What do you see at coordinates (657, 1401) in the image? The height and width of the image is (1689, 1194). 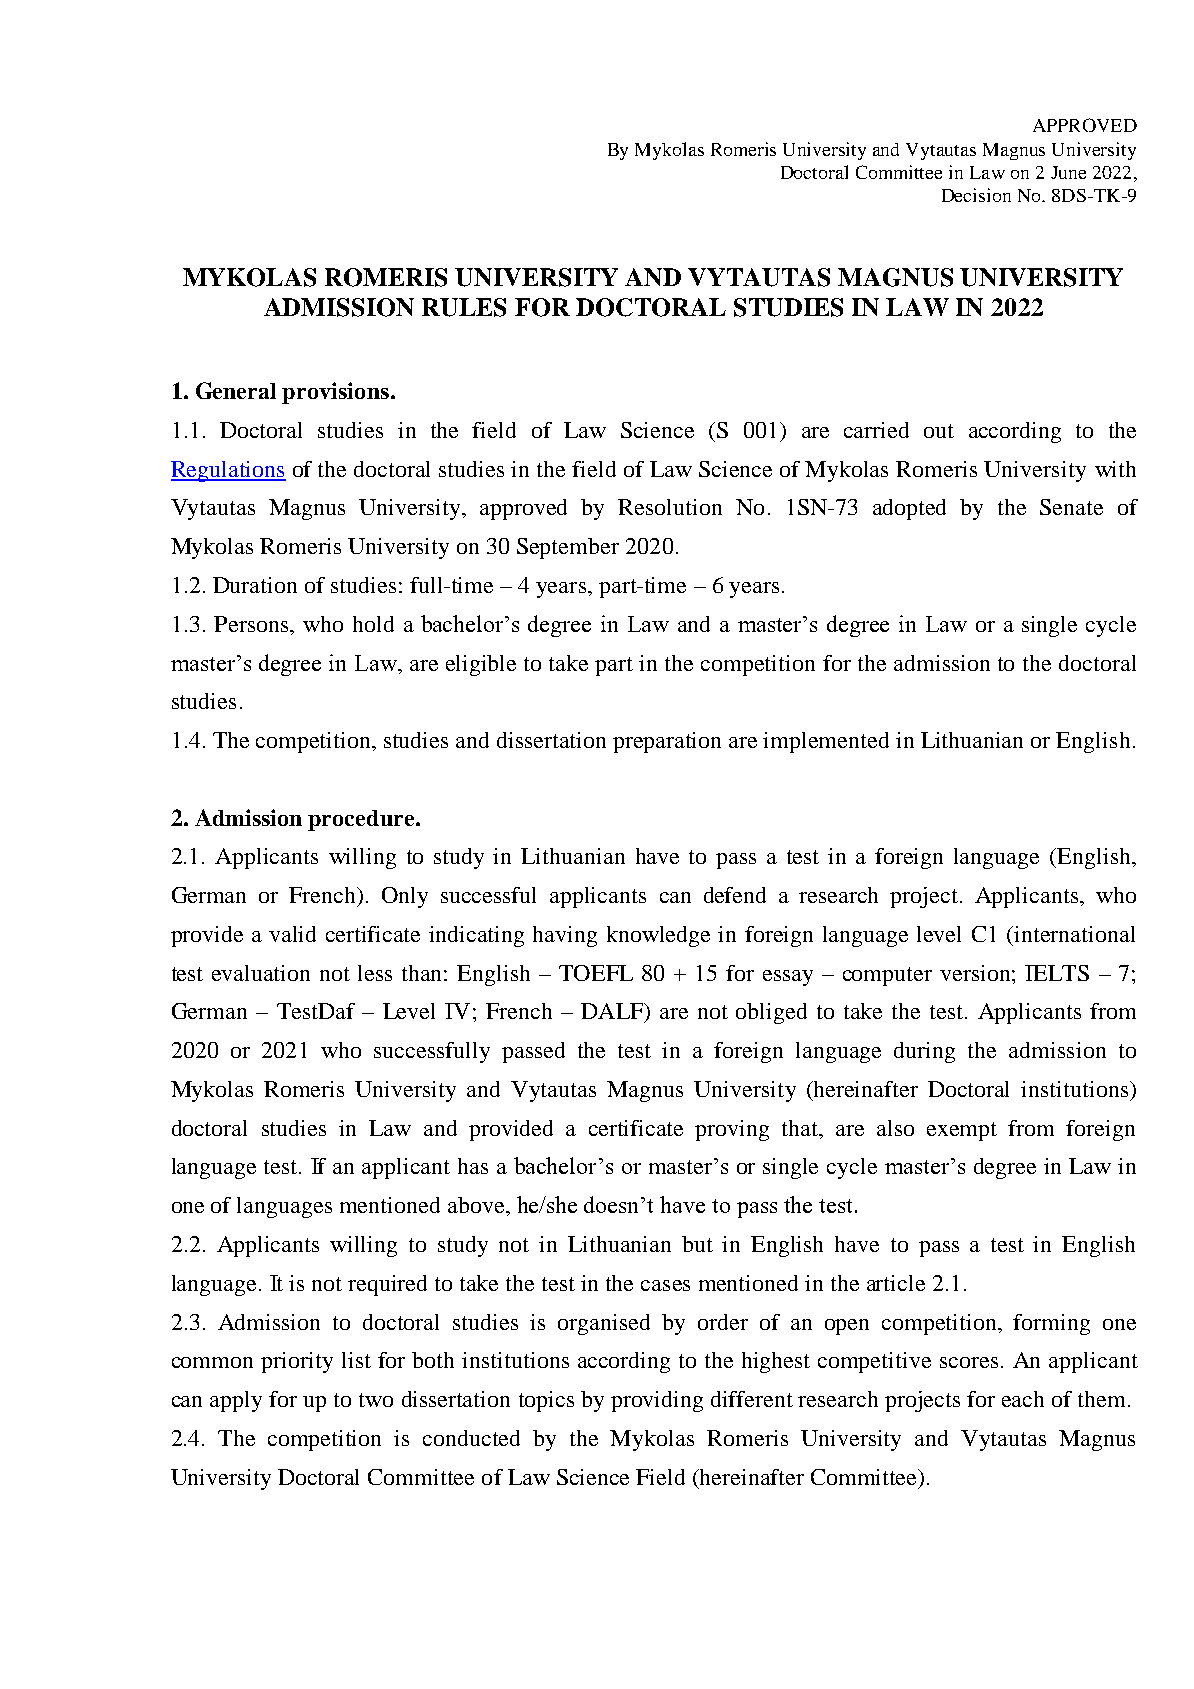 I see `providing` at bounding box center [657, 1401].
